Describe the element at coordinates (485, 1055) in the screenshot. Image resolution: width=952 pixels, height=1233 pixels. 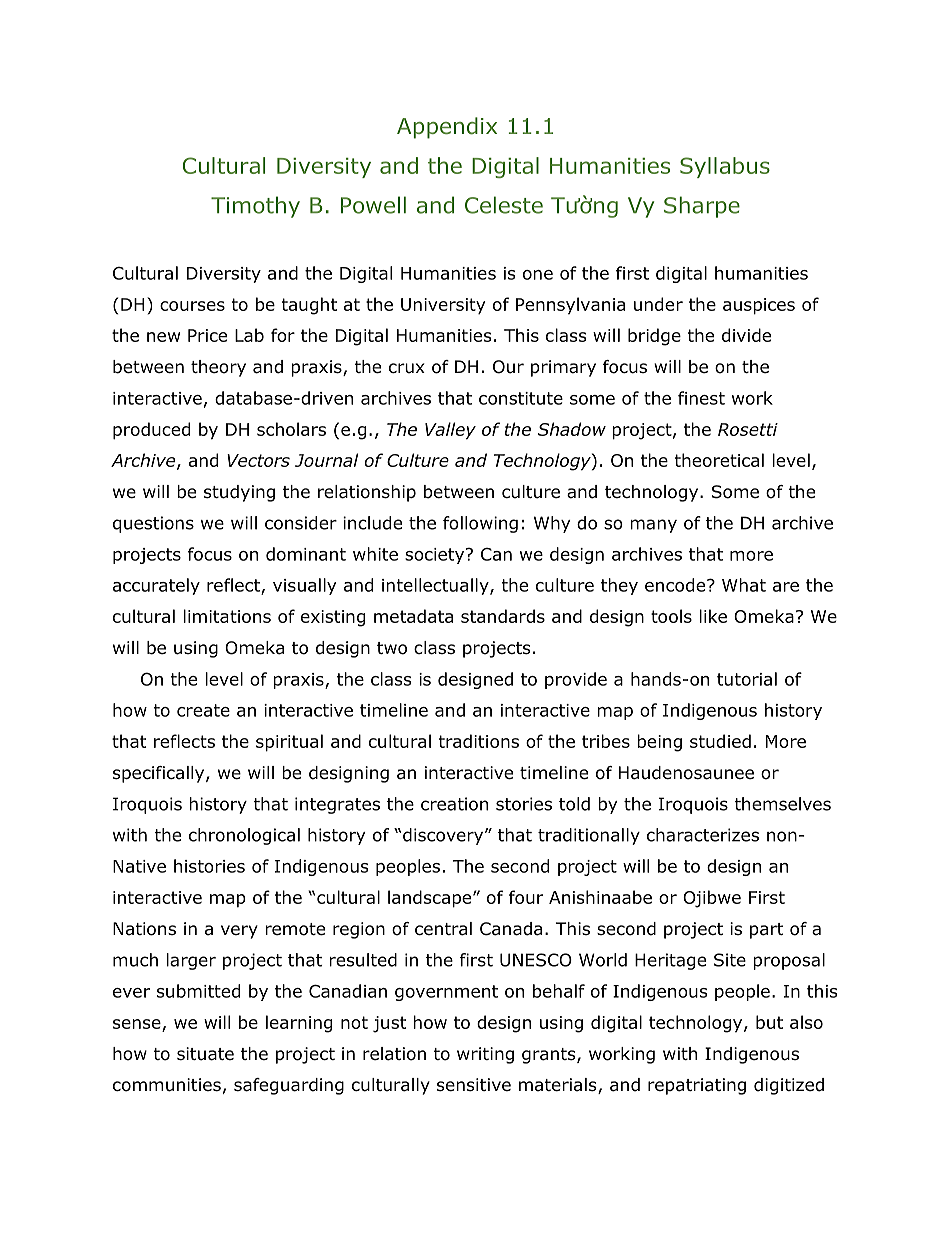
I see `writing` at that location.
